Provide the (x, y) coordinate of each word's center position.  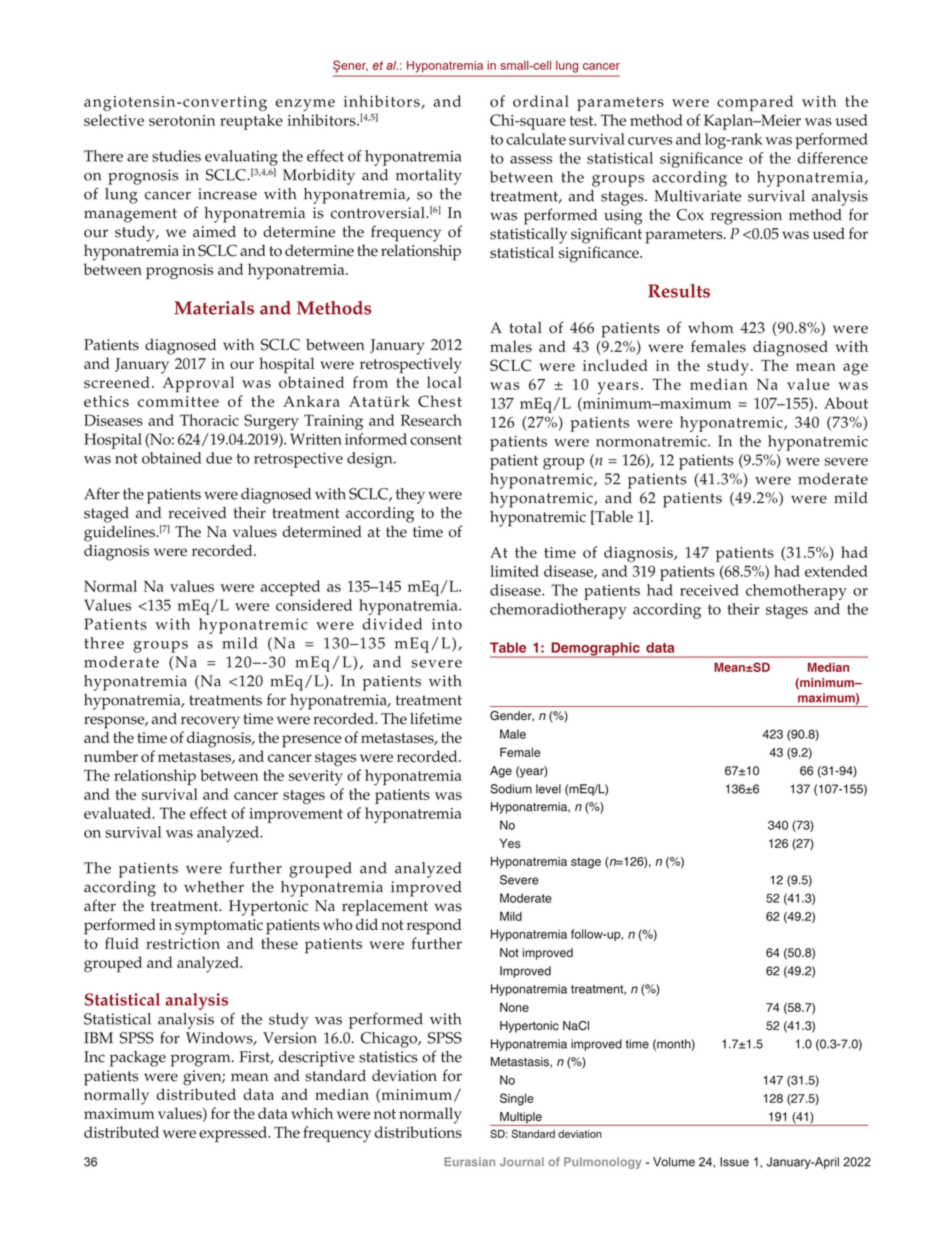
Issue (734, 1162)
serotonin (182, 120)
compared (755, 103)
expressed (234, 1134)
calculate (536, 139)
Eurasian (469, 1162)
